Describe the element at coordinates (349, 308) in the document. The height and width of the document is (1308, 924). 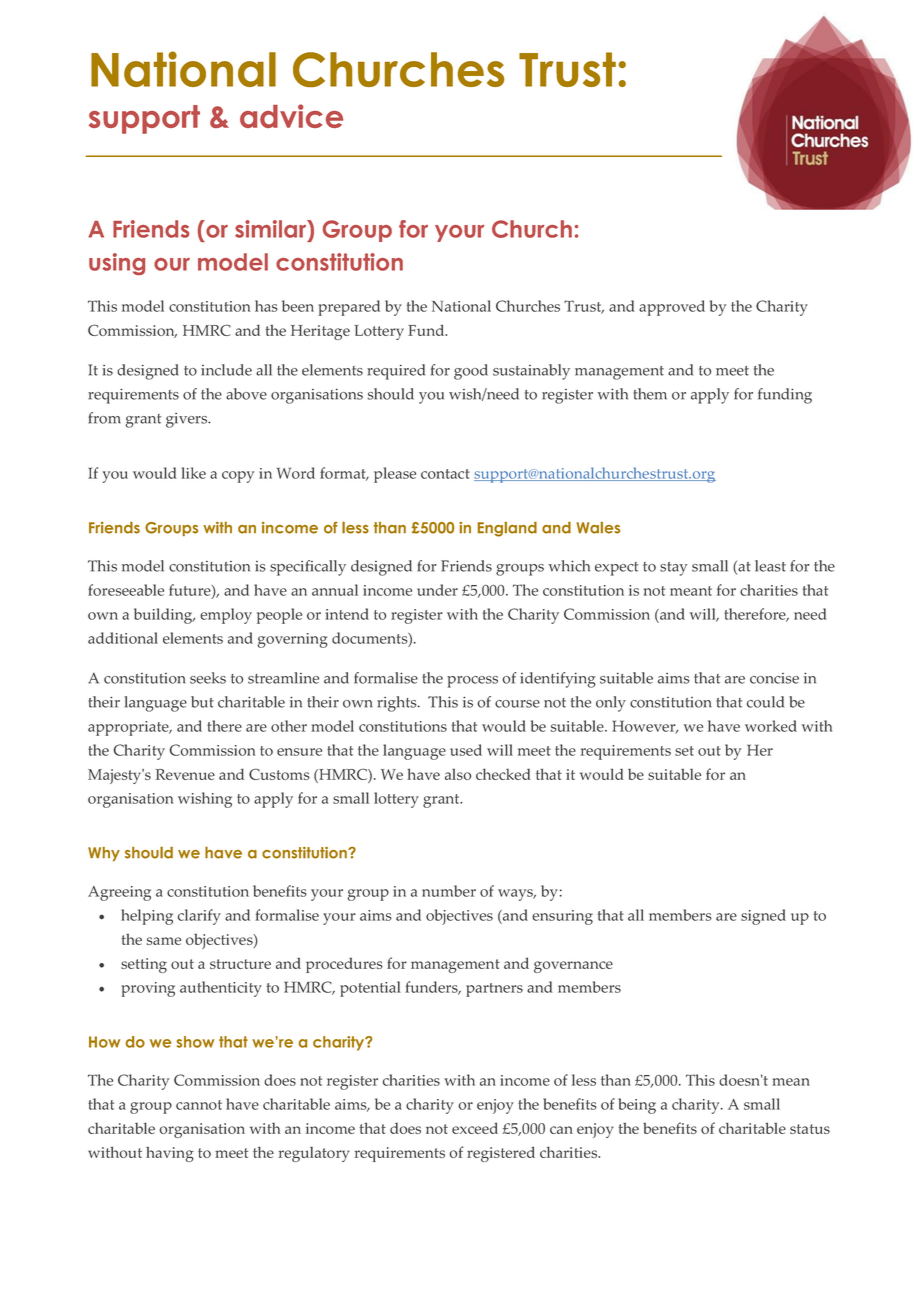
I see `prepared` at that location.
